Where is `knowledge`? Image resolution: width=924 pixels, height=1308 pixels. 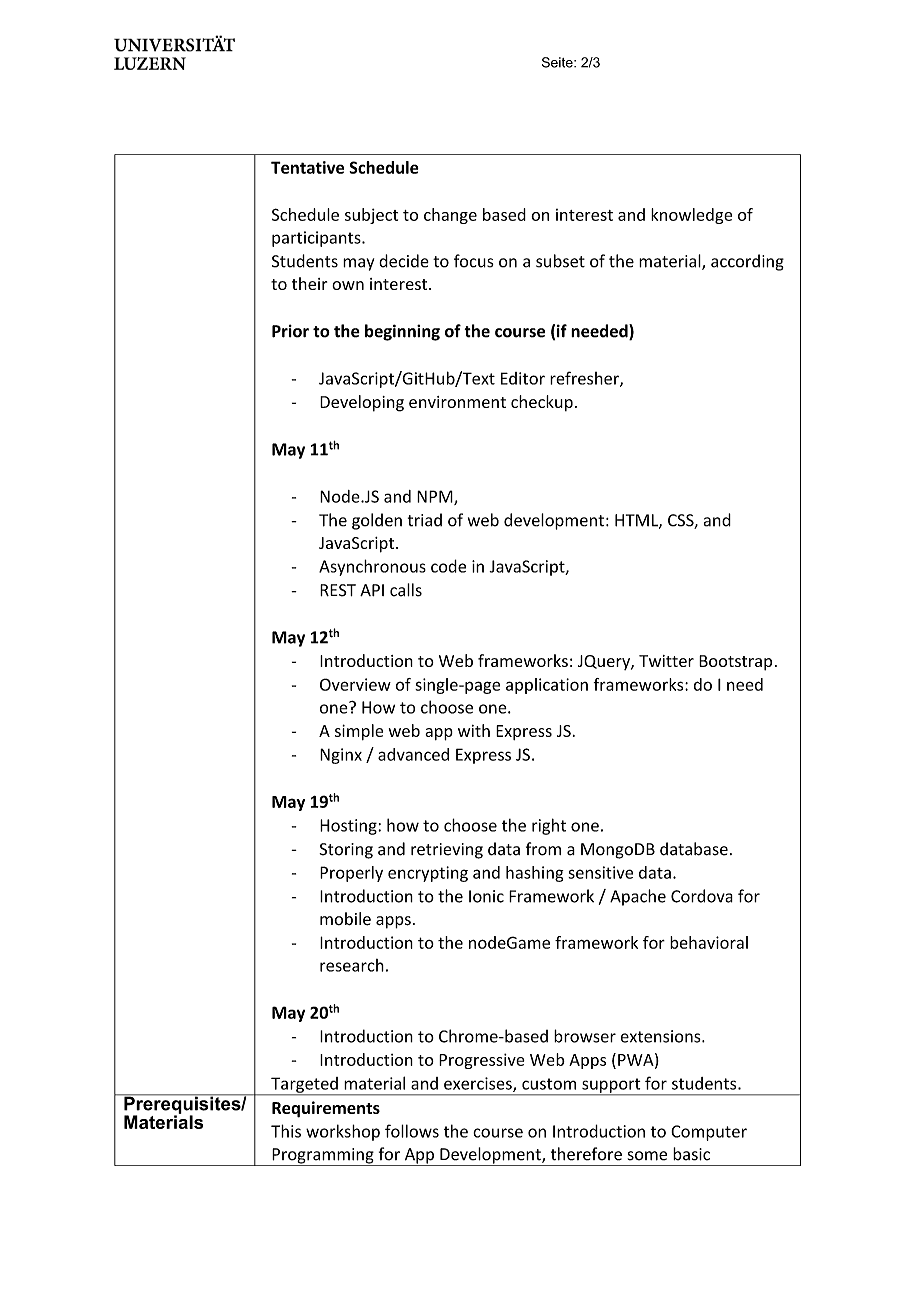 knowledge is located at coordinates (691, 216).
